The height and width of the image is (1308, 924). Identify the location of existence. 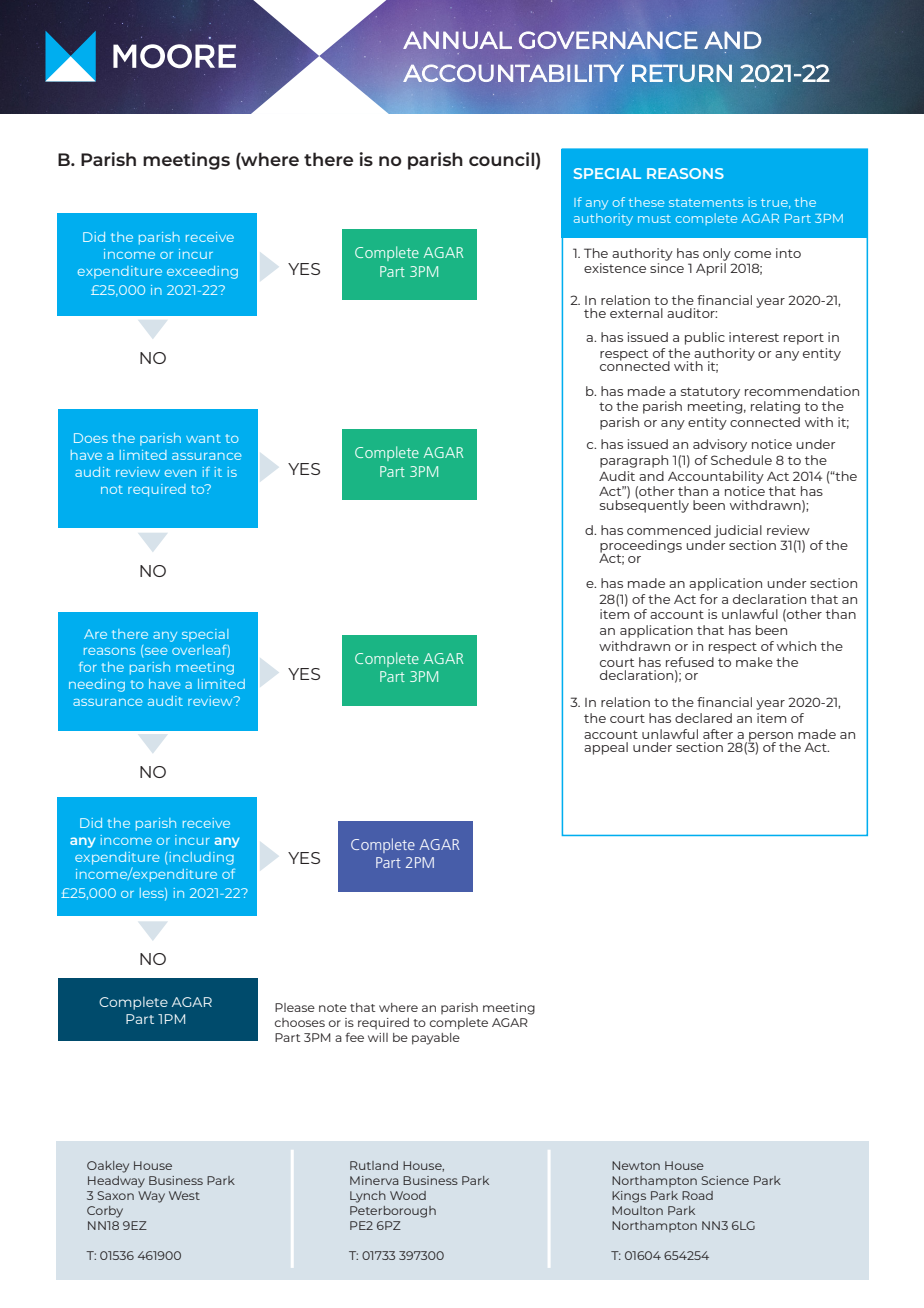
(615, 268).
